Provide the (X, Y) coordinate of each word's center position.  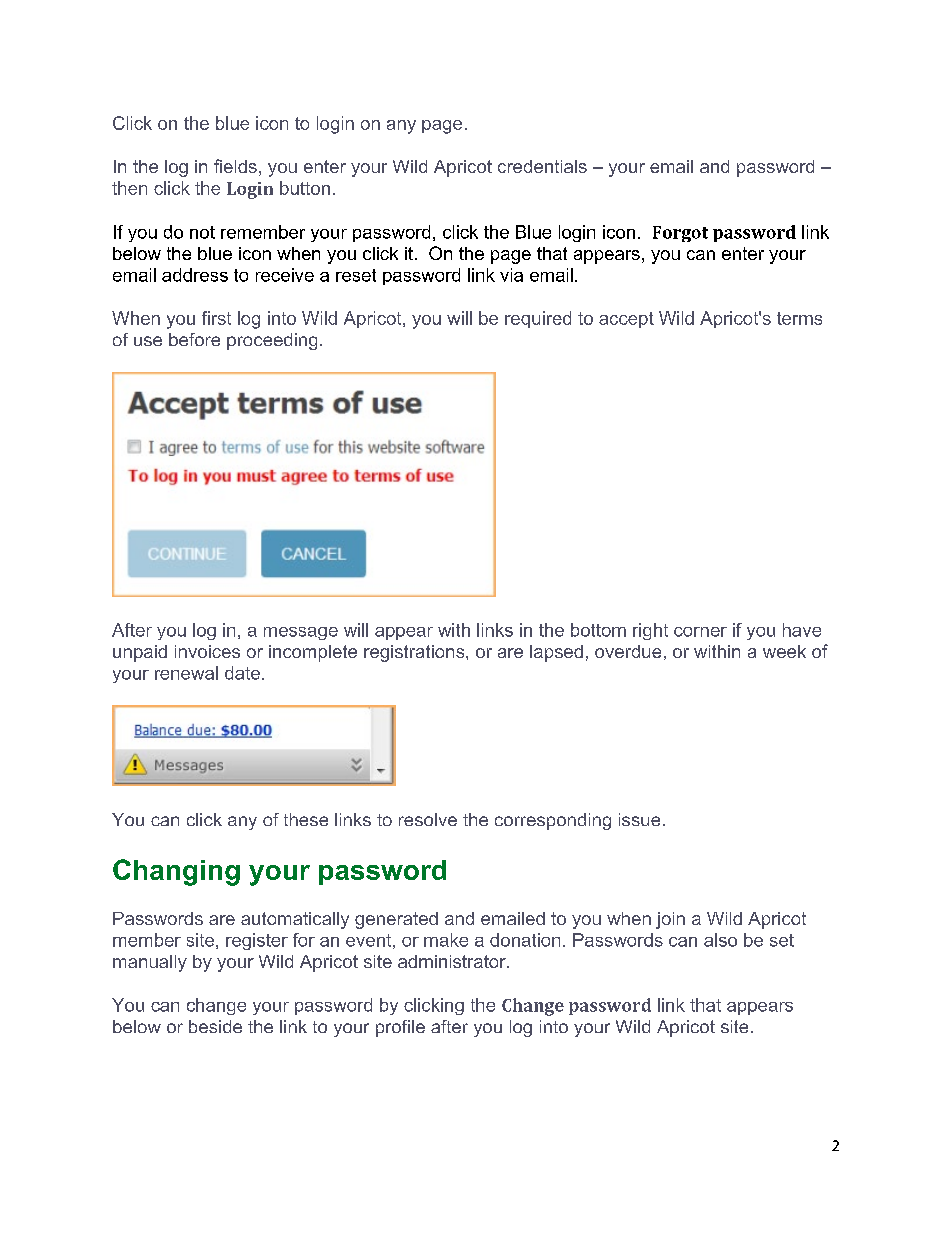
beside (215, 1026)
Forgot (680, 234)
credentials (542, 166)
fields (235, 166)
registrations (415, 653)
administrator (453, 961)
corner (700, 632)
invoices (207, 651)
